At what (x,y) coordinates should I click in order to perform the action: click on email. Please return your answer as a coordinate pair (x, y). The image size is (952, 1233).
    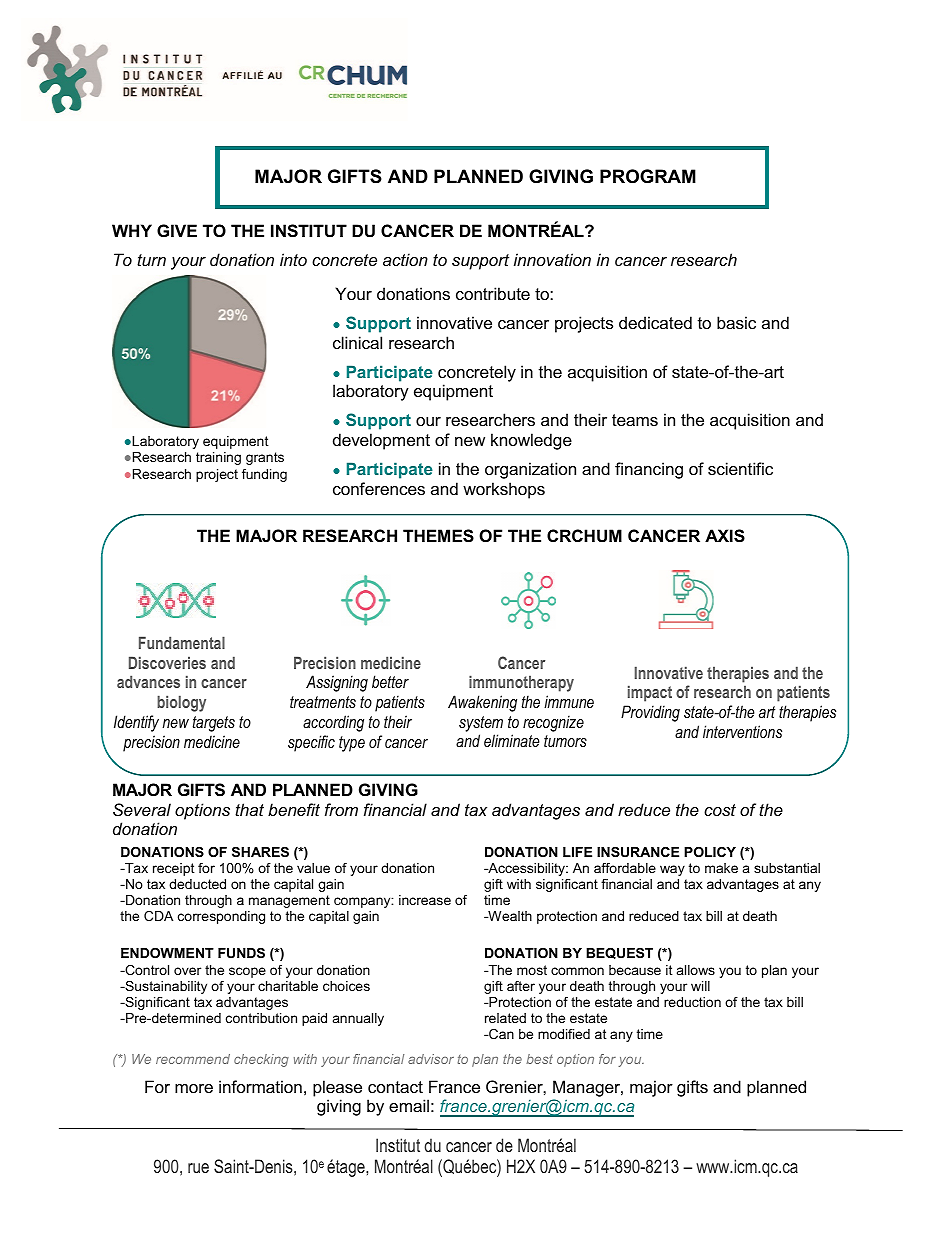
    Looking at the image, I should click on (409, 1105).
